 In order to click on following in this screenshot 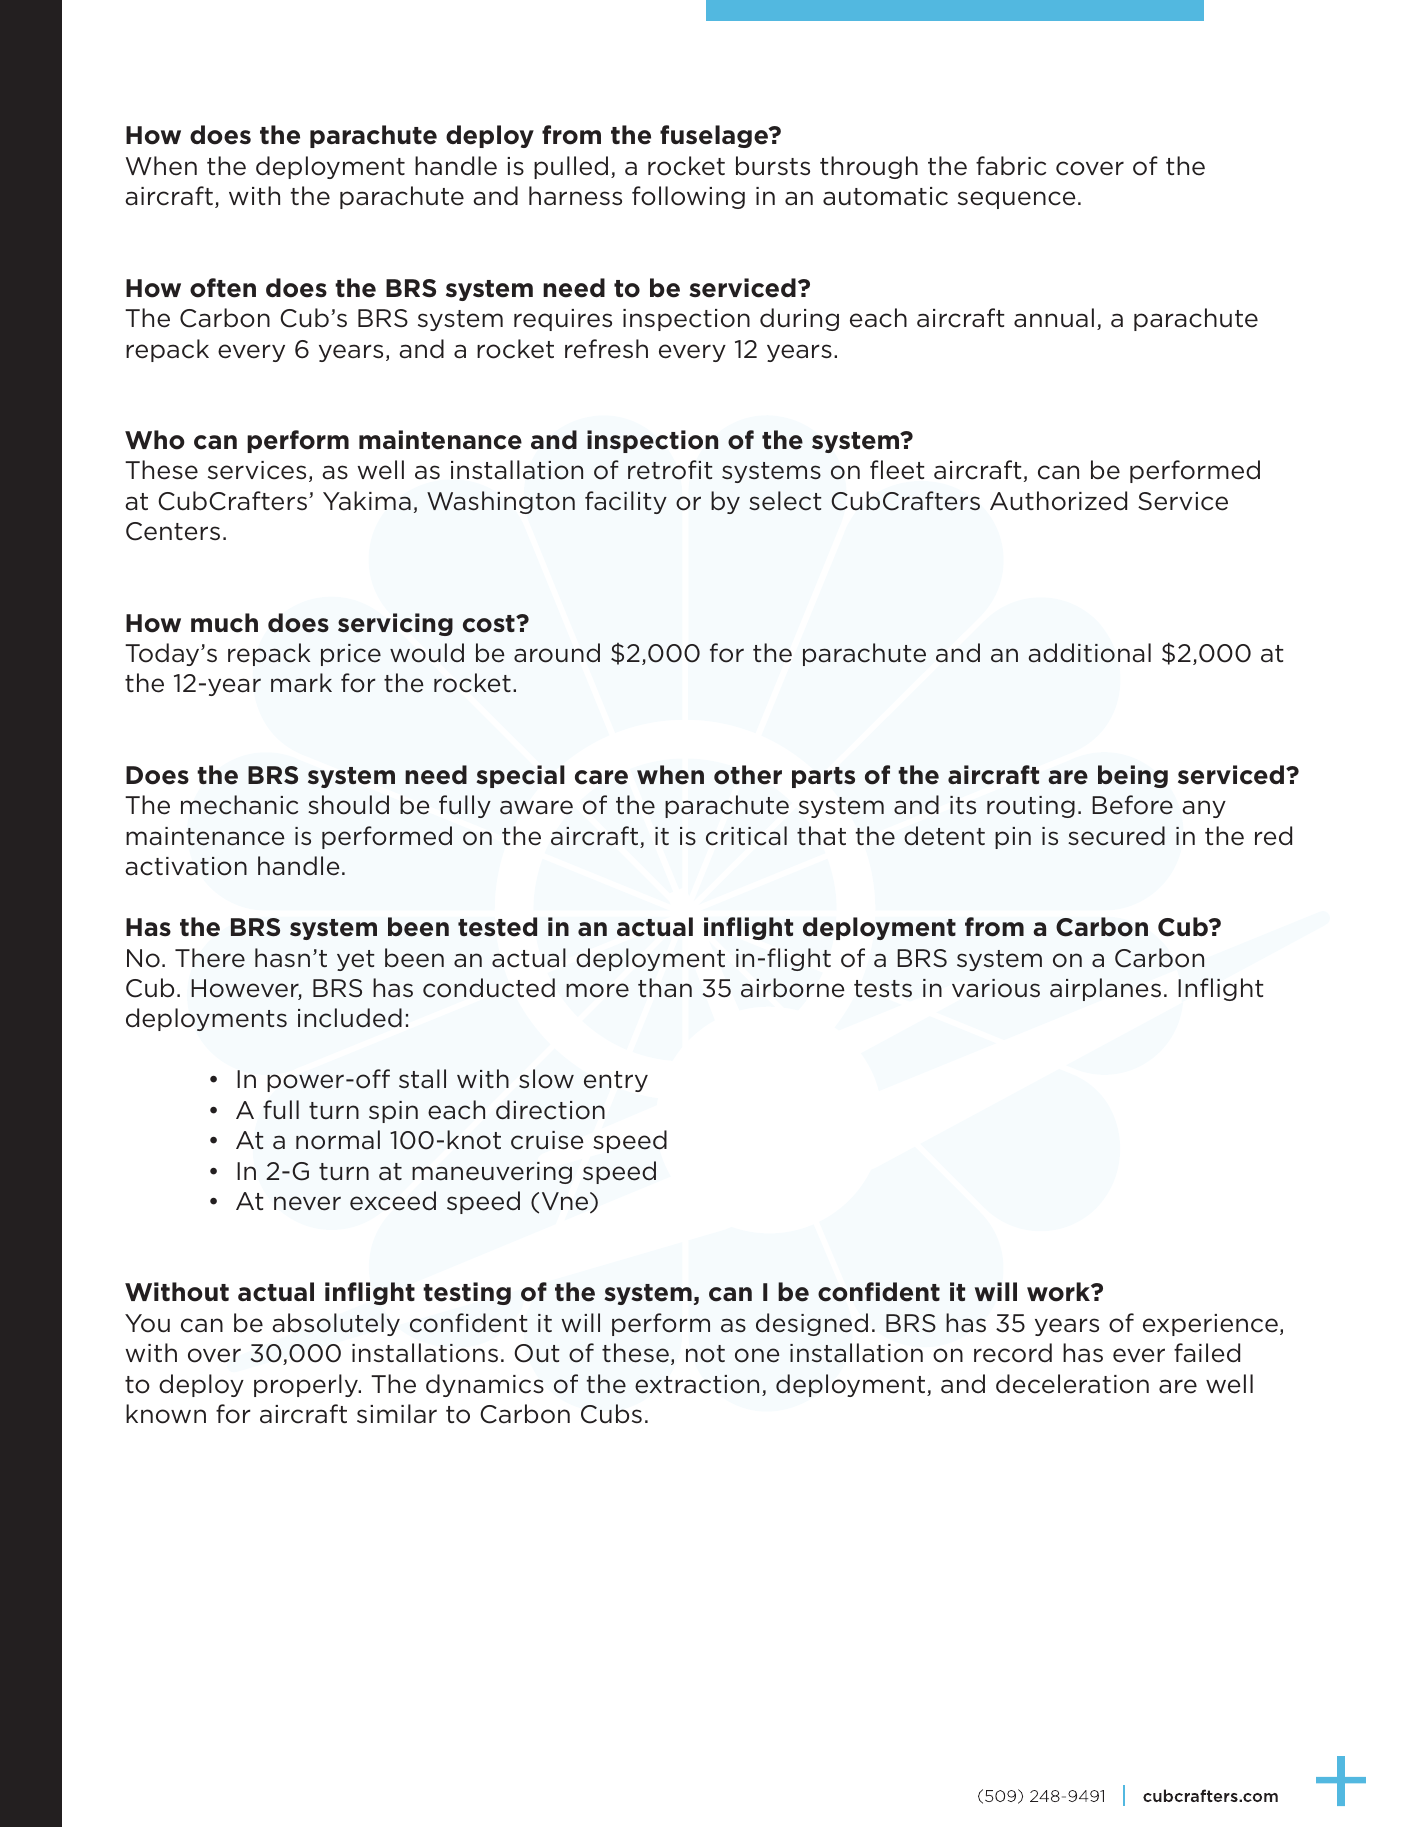, I will do `click(688, 197)`.
